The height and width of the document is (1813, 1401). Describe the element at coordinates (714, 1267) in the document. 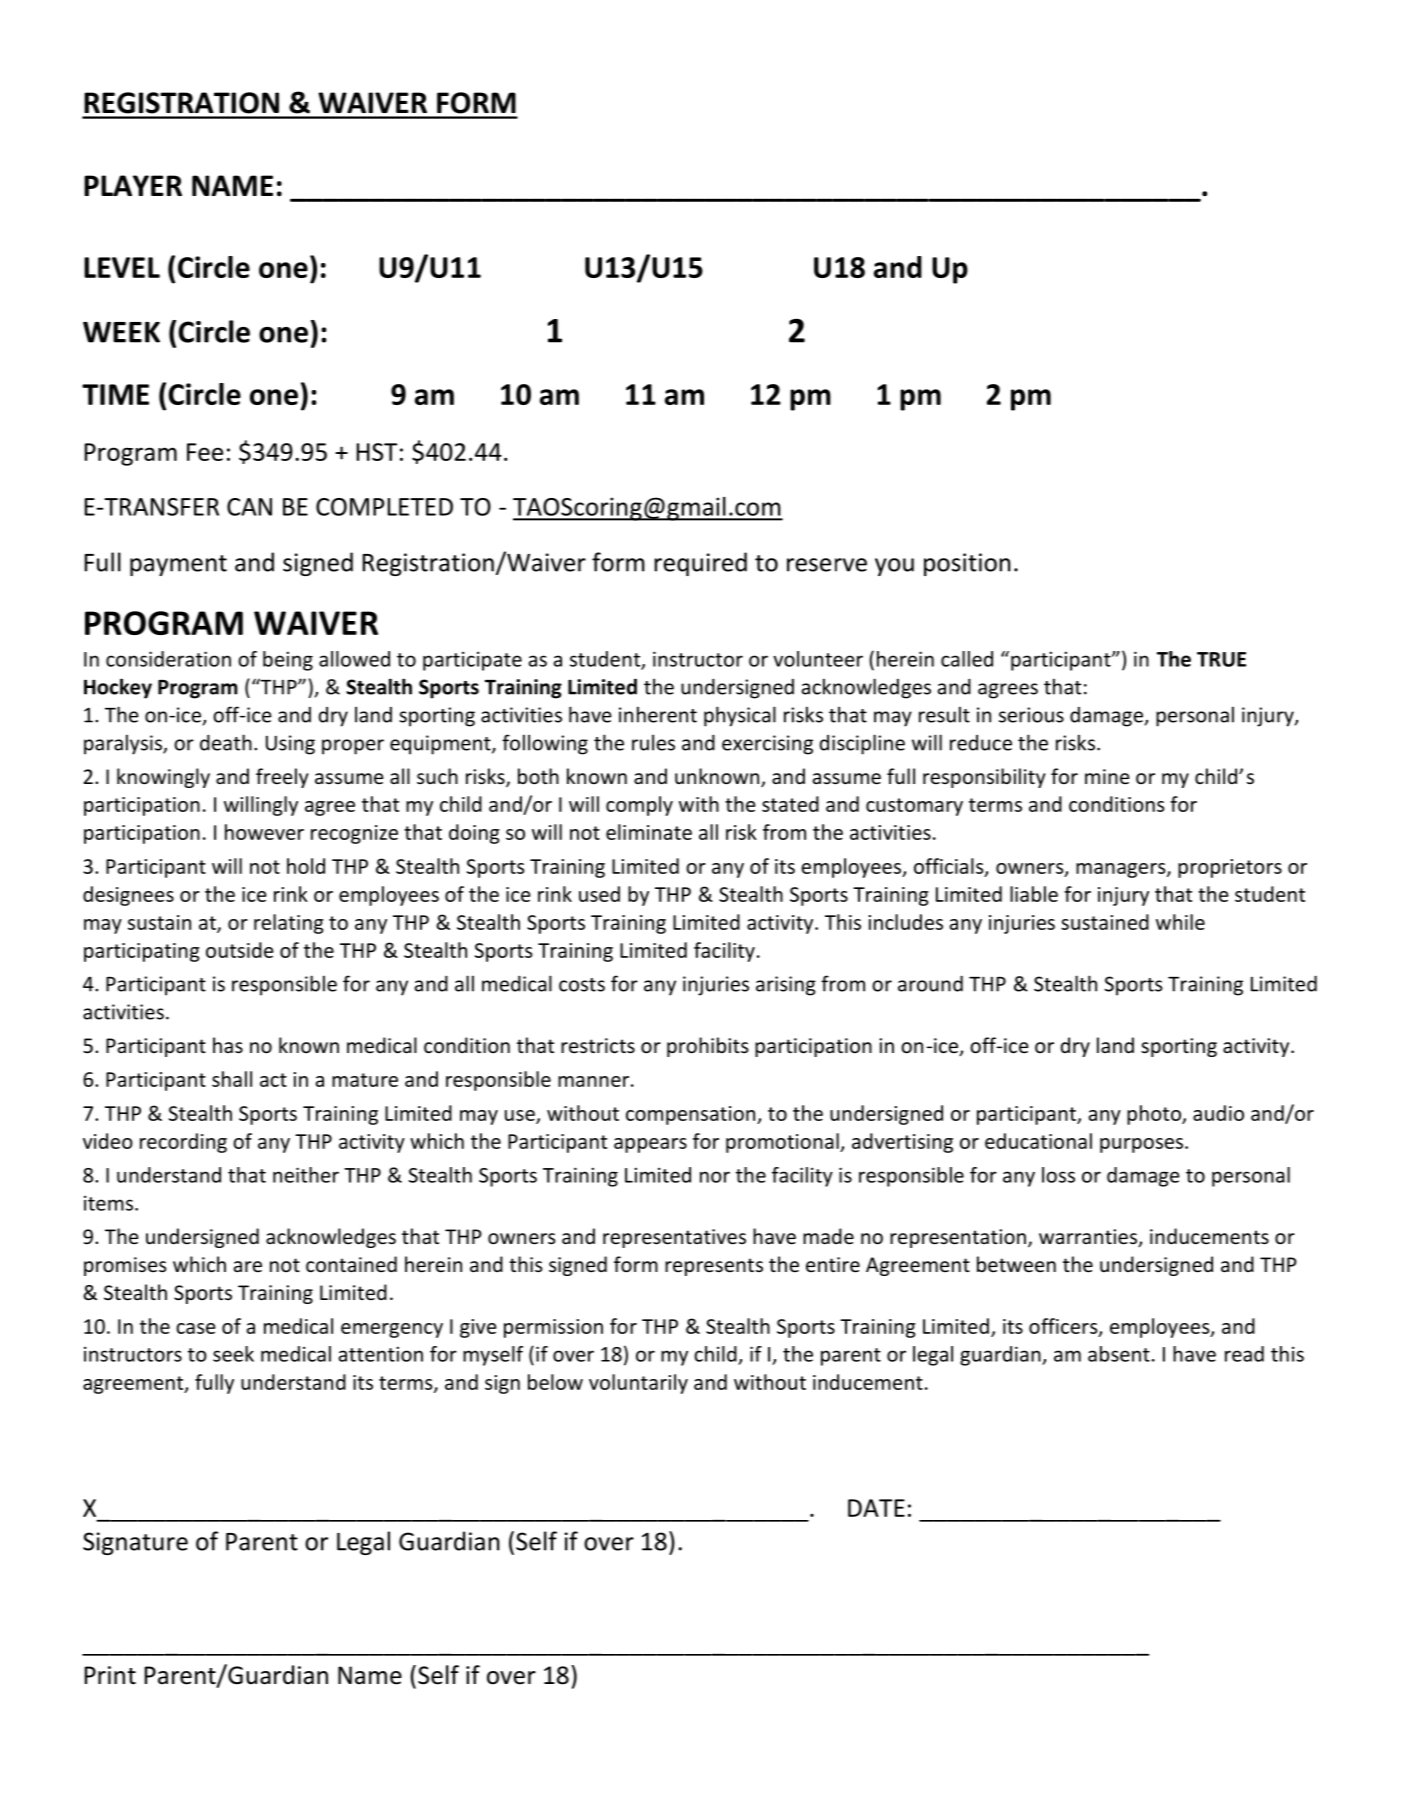

I see `represents` at that location.
